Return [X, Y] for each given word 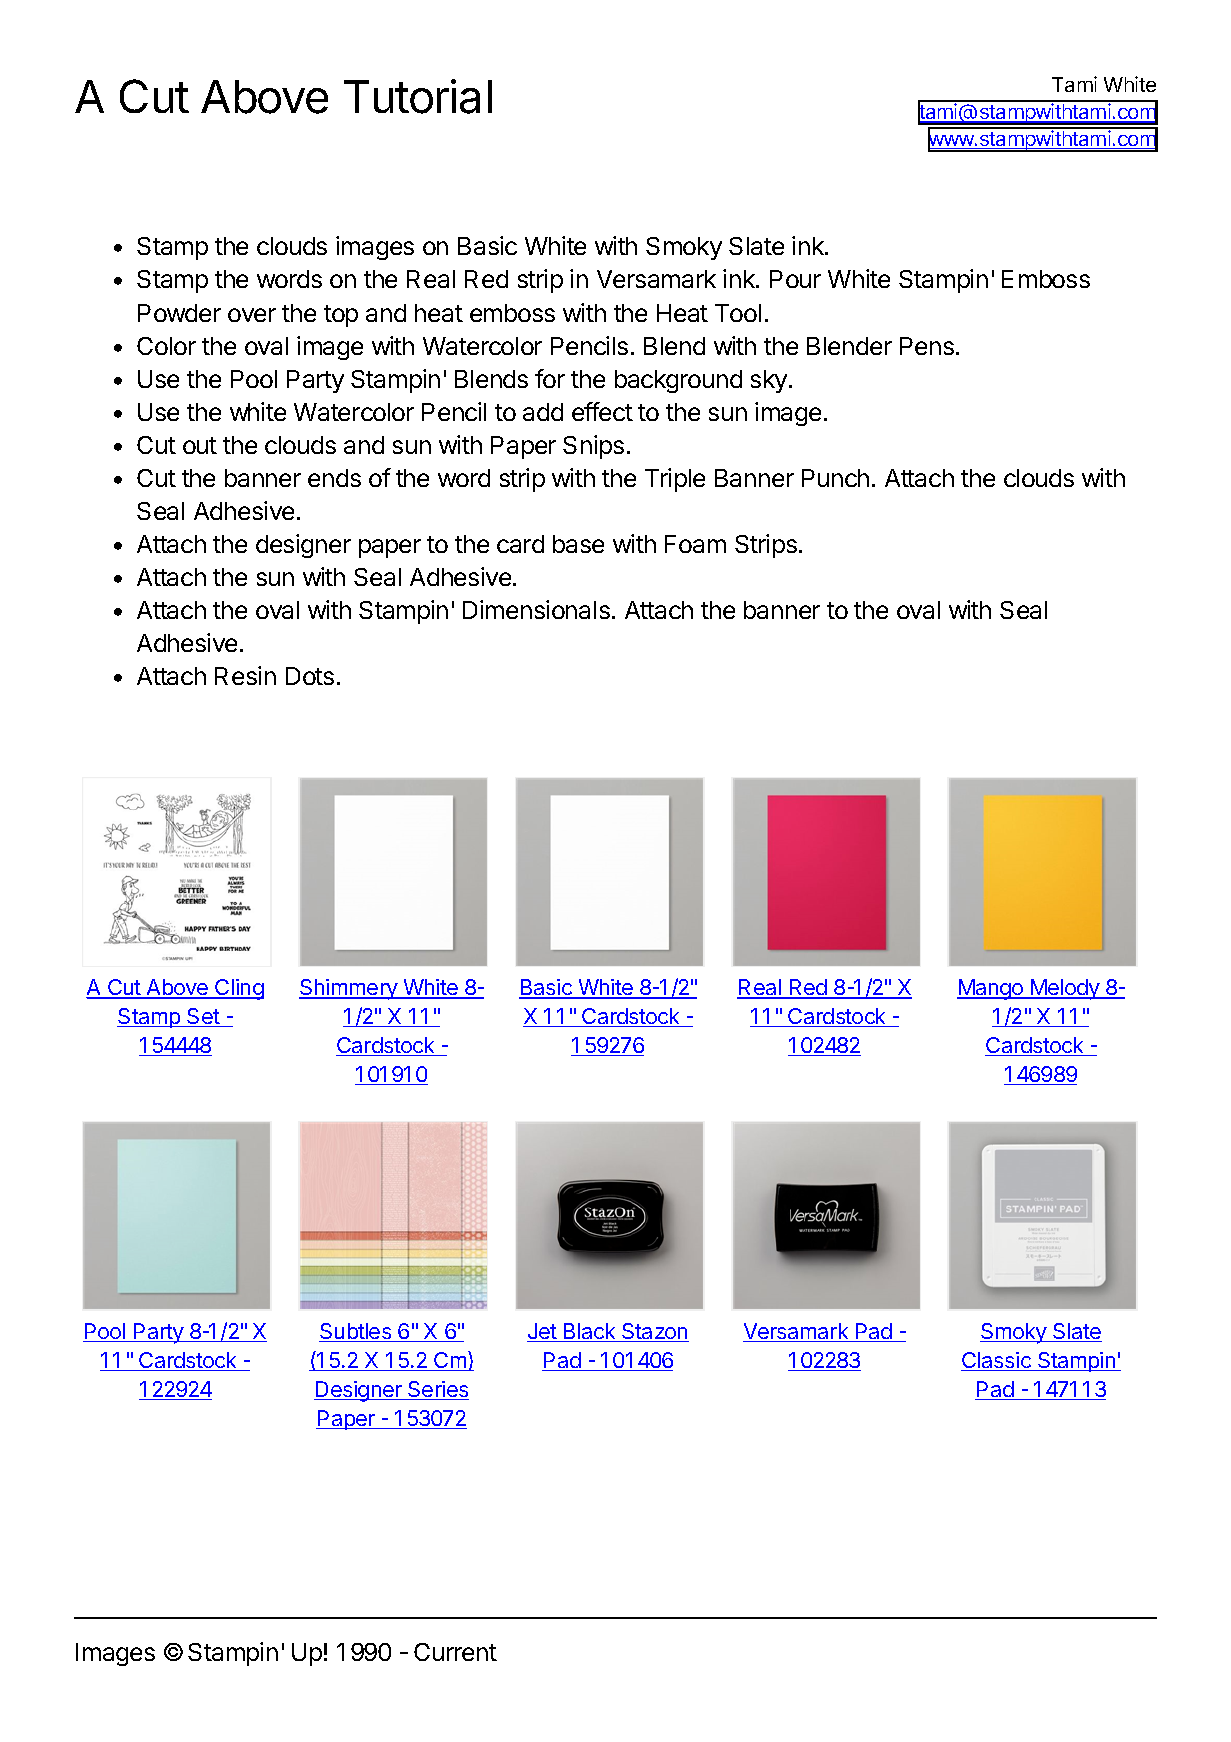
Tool [738, 313]
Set [203, 1017]
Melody [1065, 989]
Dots [310, 676]
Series [437, 1390]
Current [455, 1652]
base [578, 544]
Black [589, 1332]
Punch [835, 478]
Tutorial [418, 96]
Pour [795, 279]
